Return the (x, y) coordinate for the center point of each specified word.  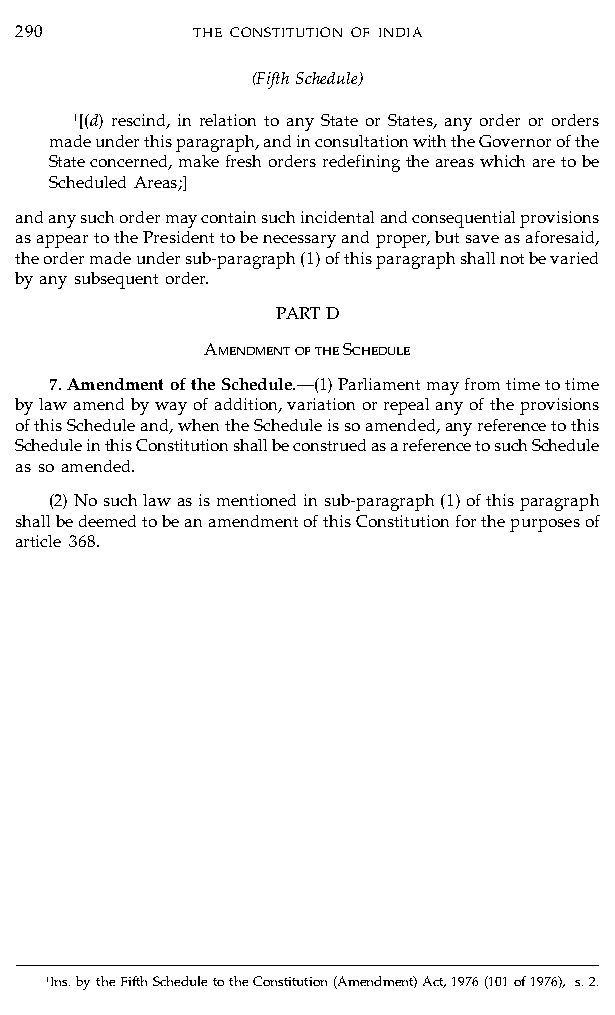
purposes (545, 525)
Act (434, 982)
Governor (515, 141)
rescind (140, 121)
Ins (60, 981)
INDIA (400, 32)
